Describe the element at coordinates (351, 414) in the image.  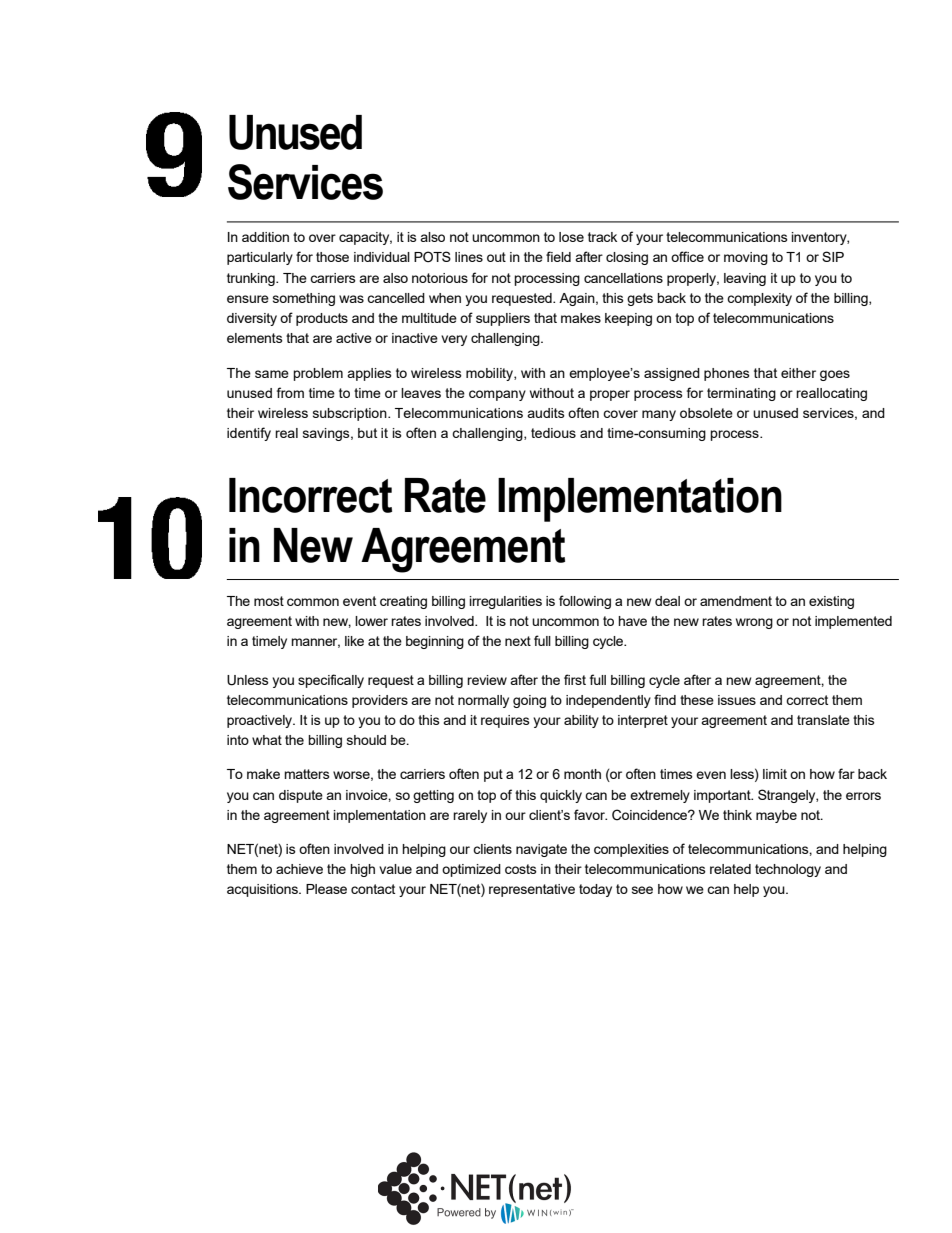
I see `subscription` at that location.
